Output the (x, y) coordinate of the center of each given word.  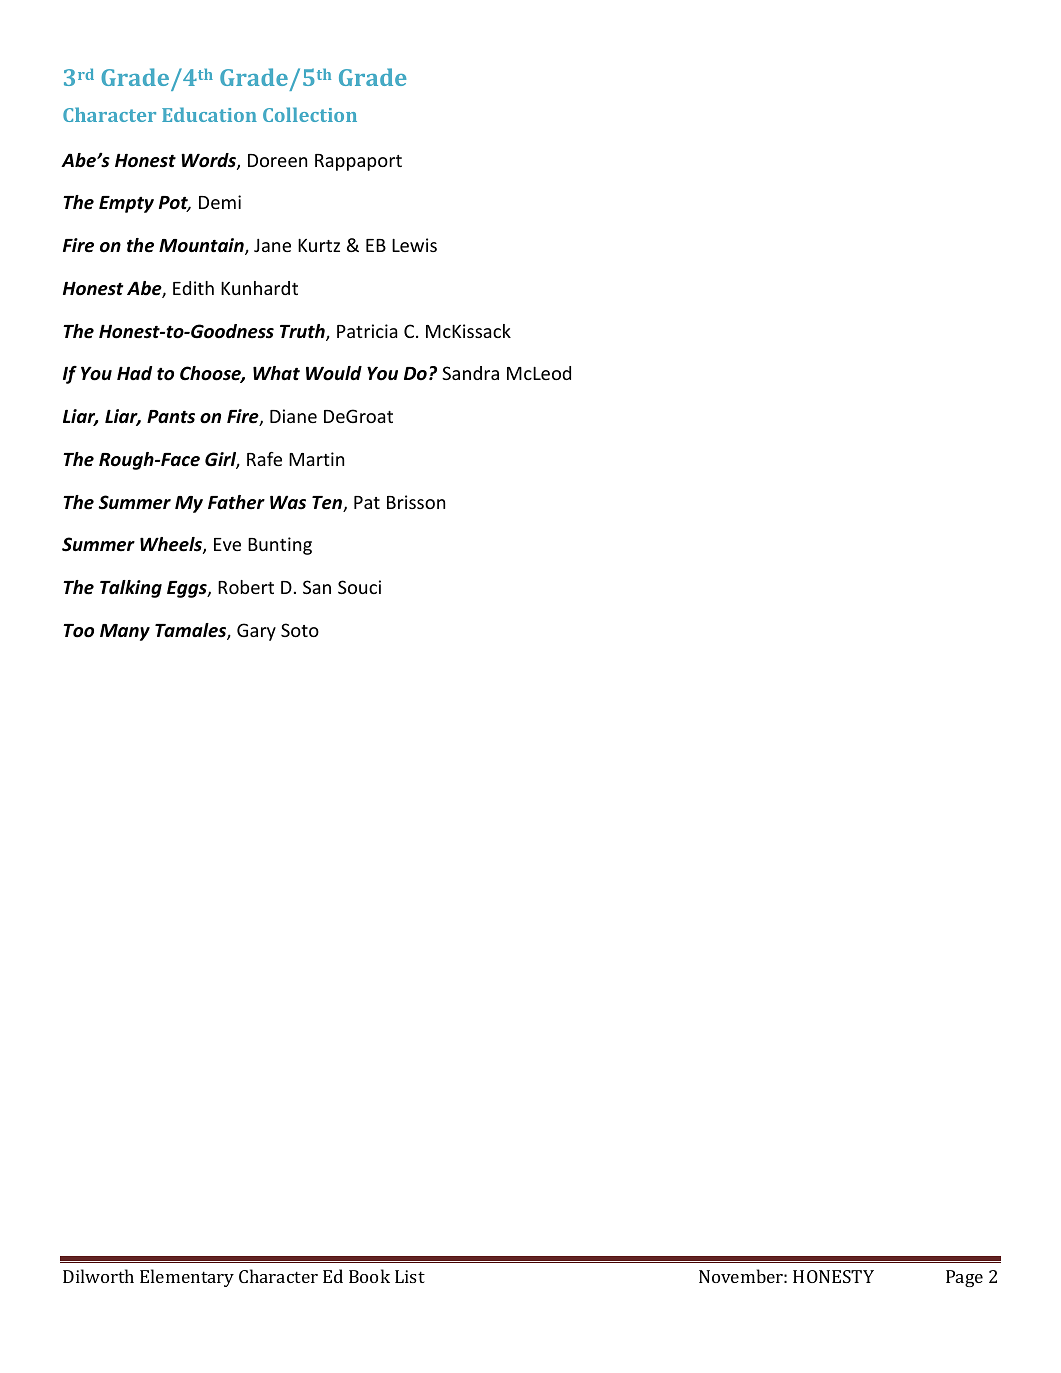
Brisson (416, 502)
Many (125, 632)
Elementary (187, 1278)
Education (209, 114)
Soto (300, 630)
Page (964, 1278)
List (410, 1276)
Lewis (414, 245)
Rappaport (358, 162)
